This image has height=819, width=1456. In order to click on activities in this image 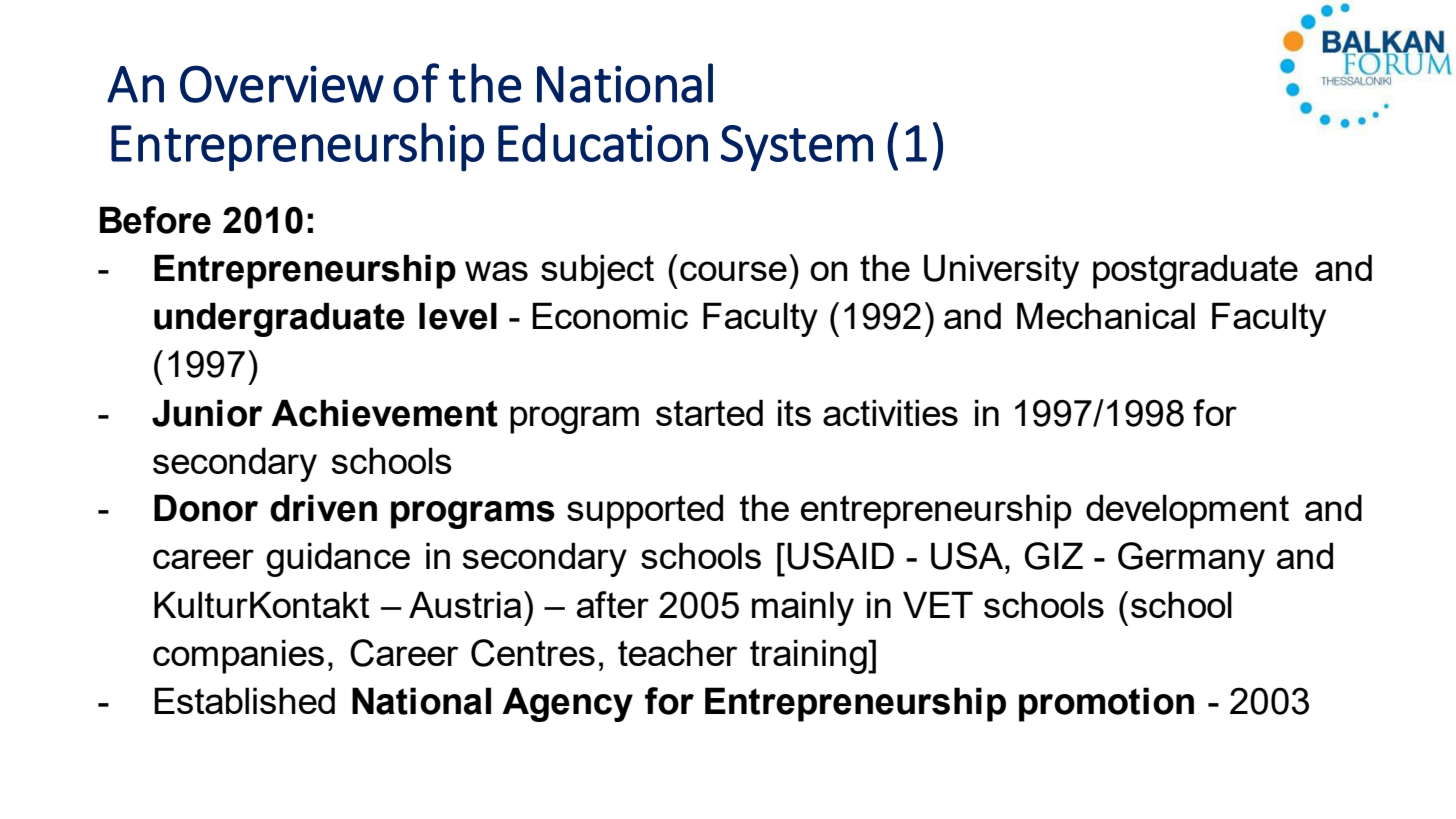, I will do `click(890, 412)`.
